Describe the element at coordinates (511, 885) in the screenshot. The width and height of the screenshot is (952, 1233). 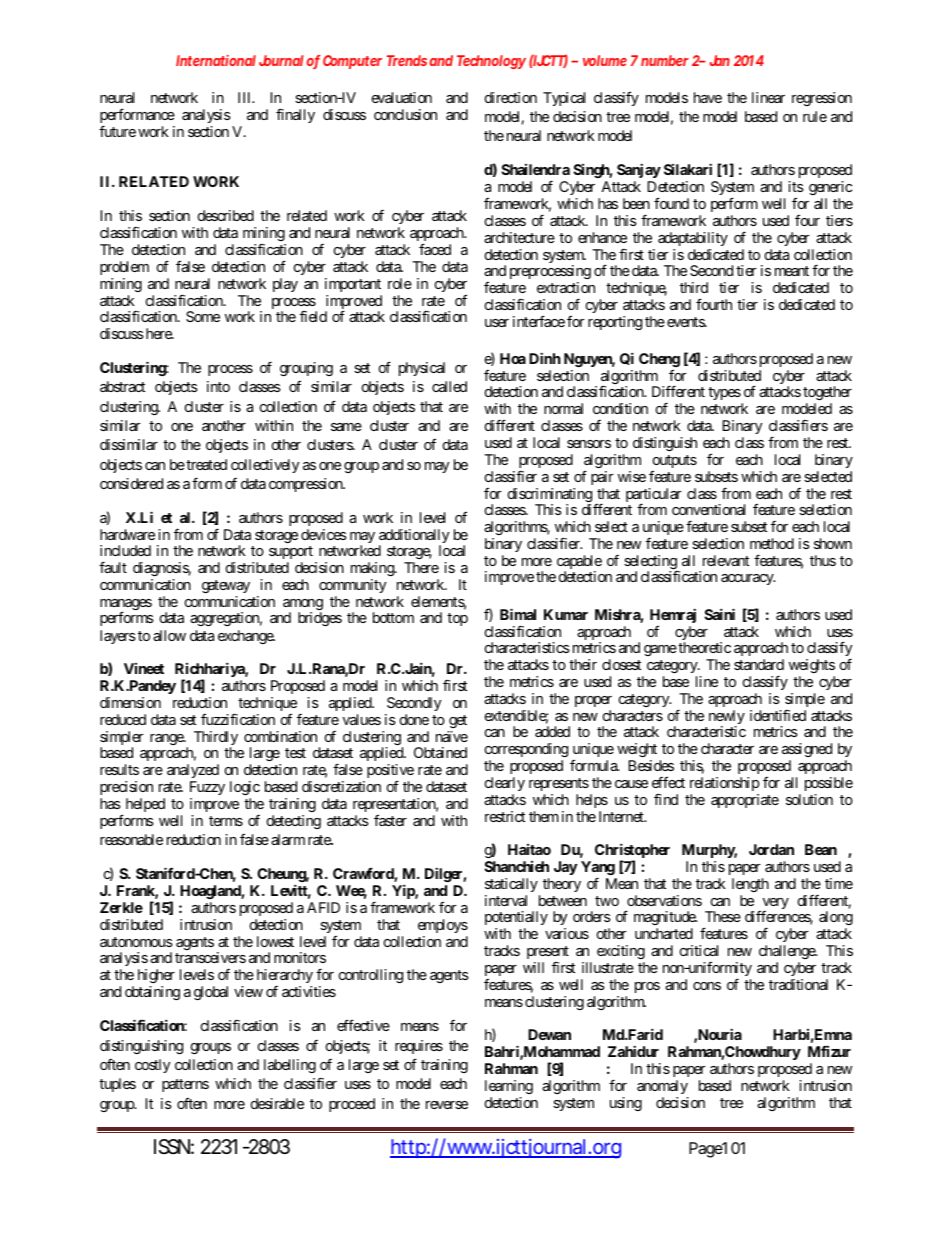
I see `statically` at that location.
